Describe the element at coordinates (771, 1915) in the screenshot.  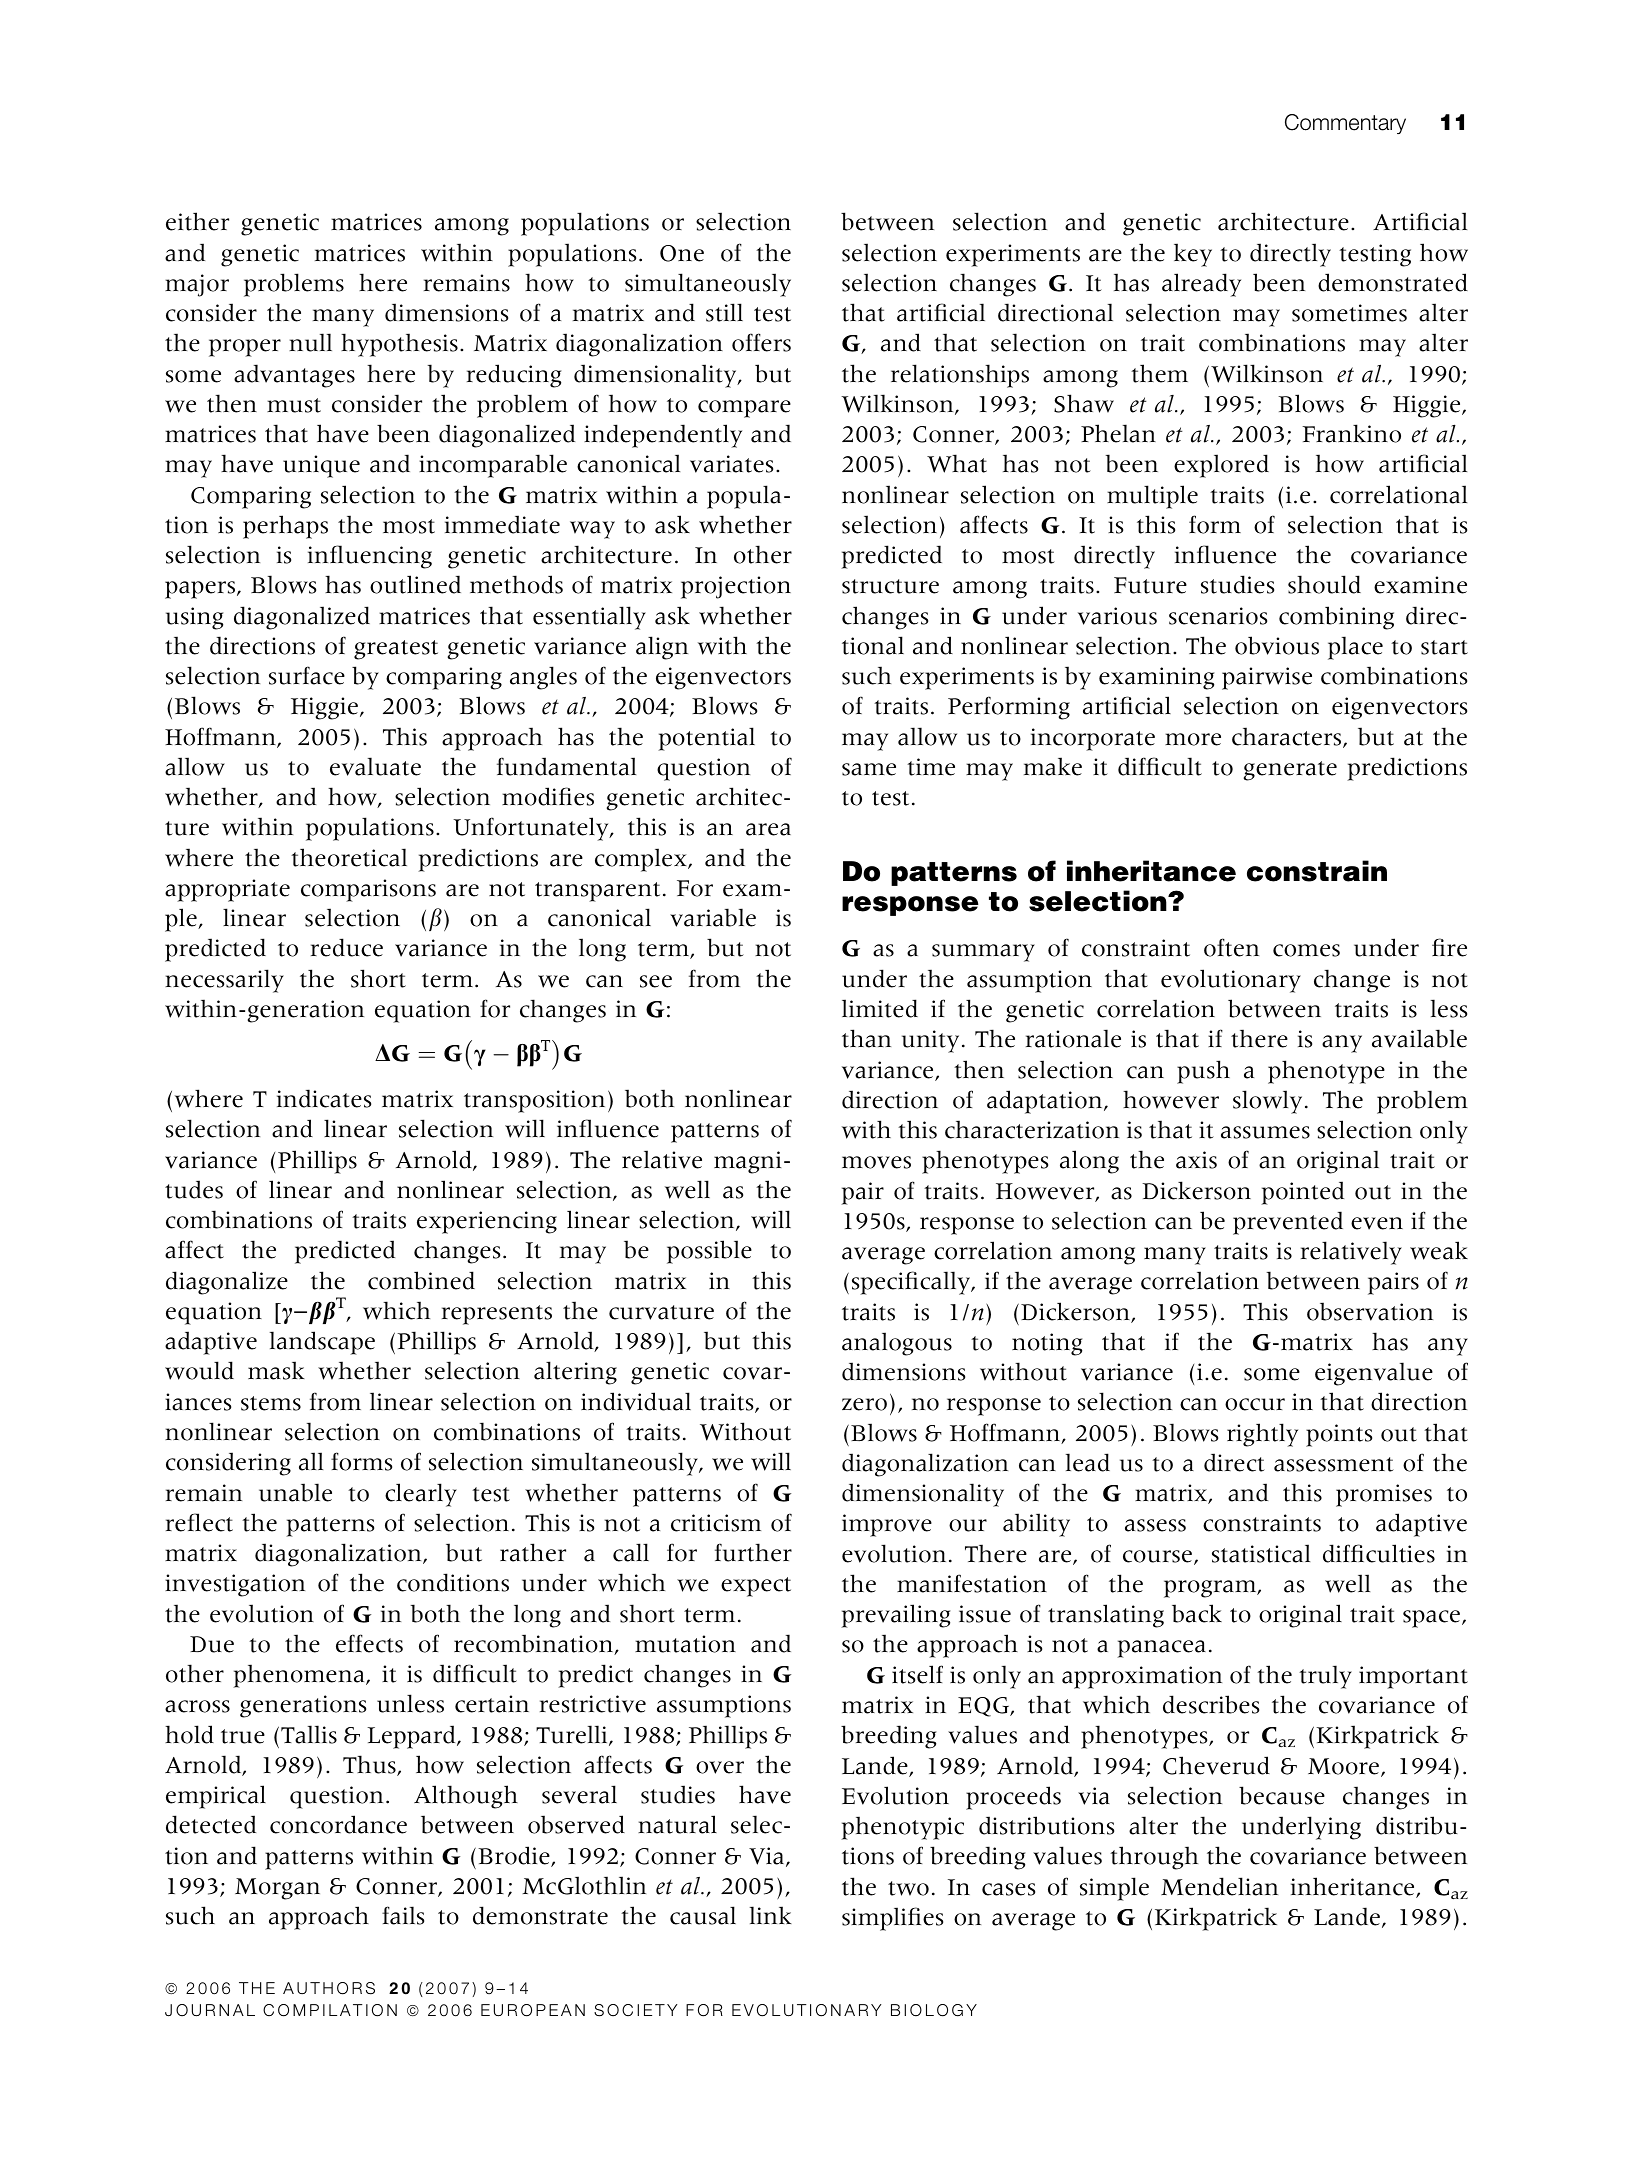
I see `link` at that location.
